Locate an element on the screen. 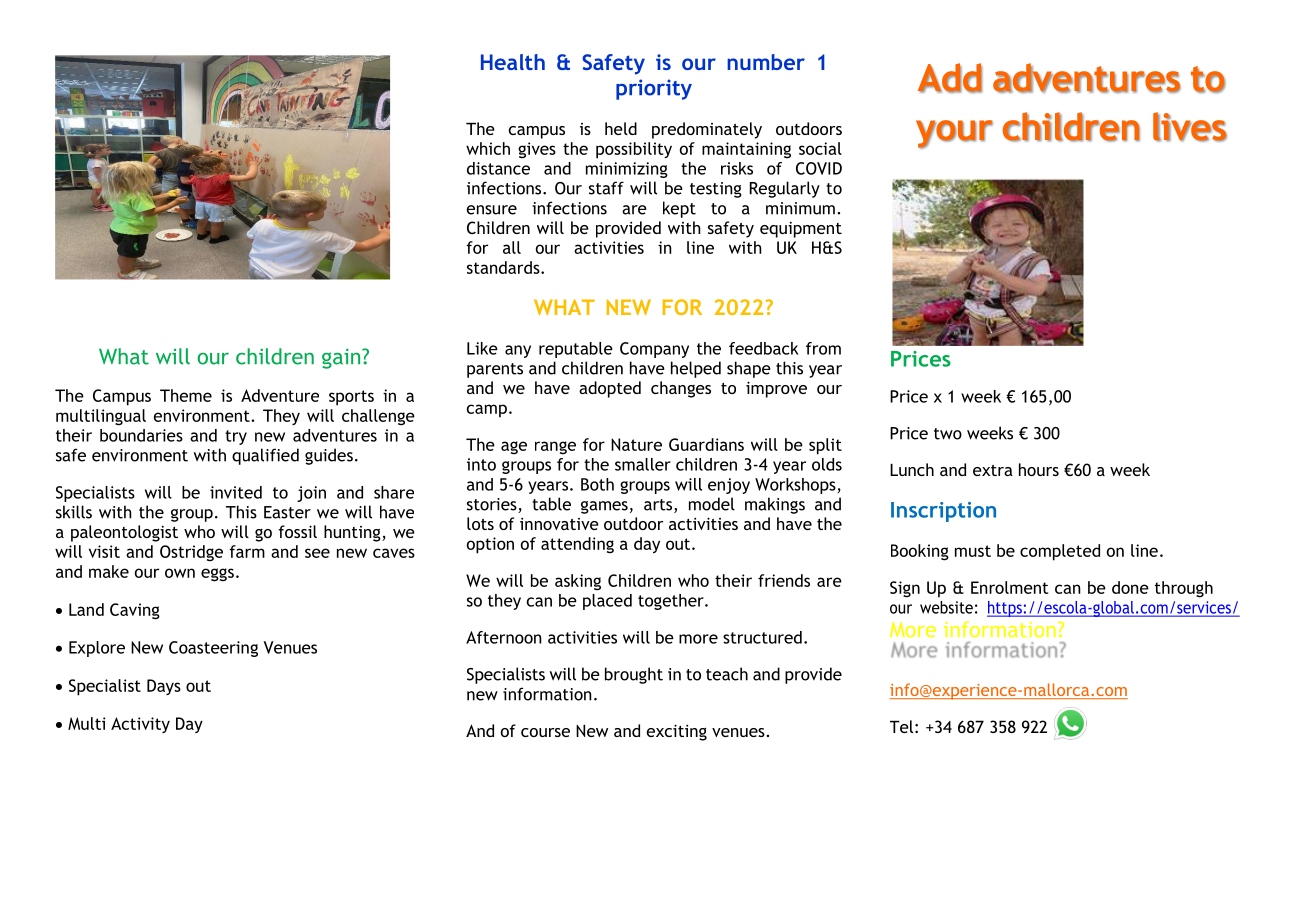 This screenshot has height=924, width=1308. arts is located at coordinates (659, 506).
